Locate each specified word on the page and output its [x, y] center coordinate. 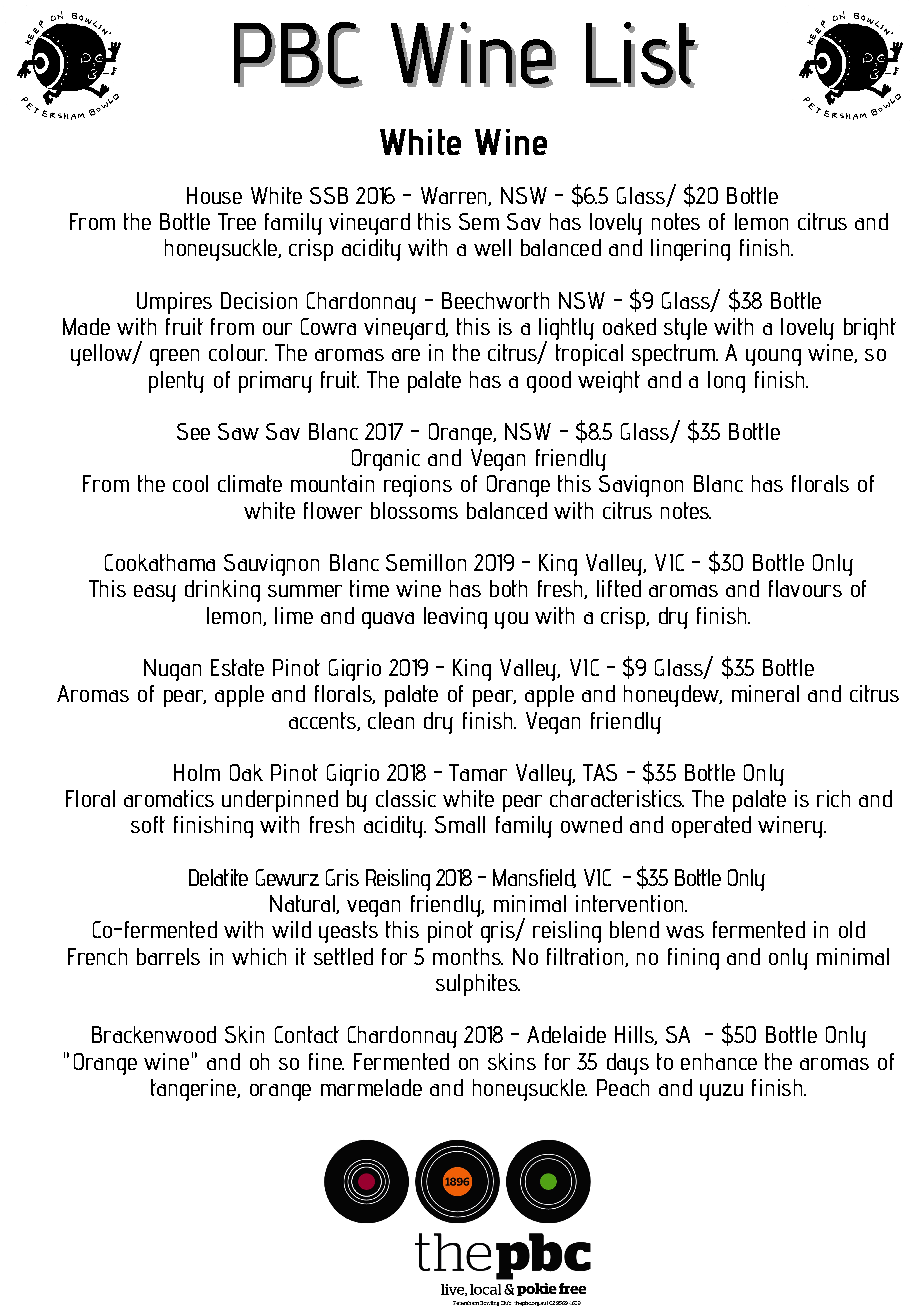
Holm [197, 772]
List [642, 54]
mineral [765, 693]
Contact [307, 1034]
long [726, 382]
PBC [297, 54]
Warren [455, 196]
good [549, 382]
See [193, 431]
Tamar [478, 772]
